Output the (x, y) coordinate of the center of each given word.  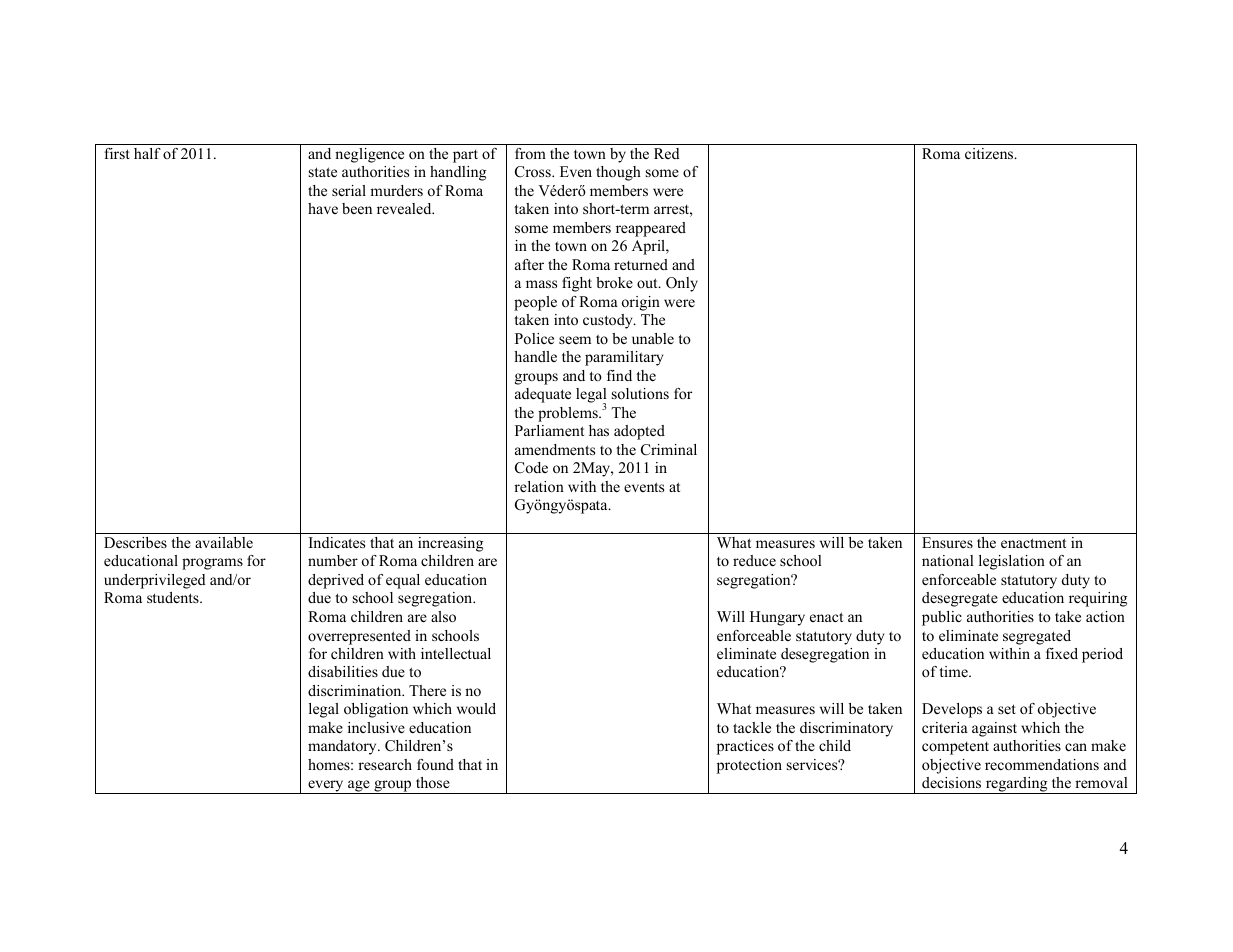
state (323, 172)
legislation (1012, 562)
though (618, 173)
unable (653, 338)
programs (212, 564)
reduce (754, 560)
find (619, 375)
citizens (990, 153)
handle (535, 356)
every (326, 787)
